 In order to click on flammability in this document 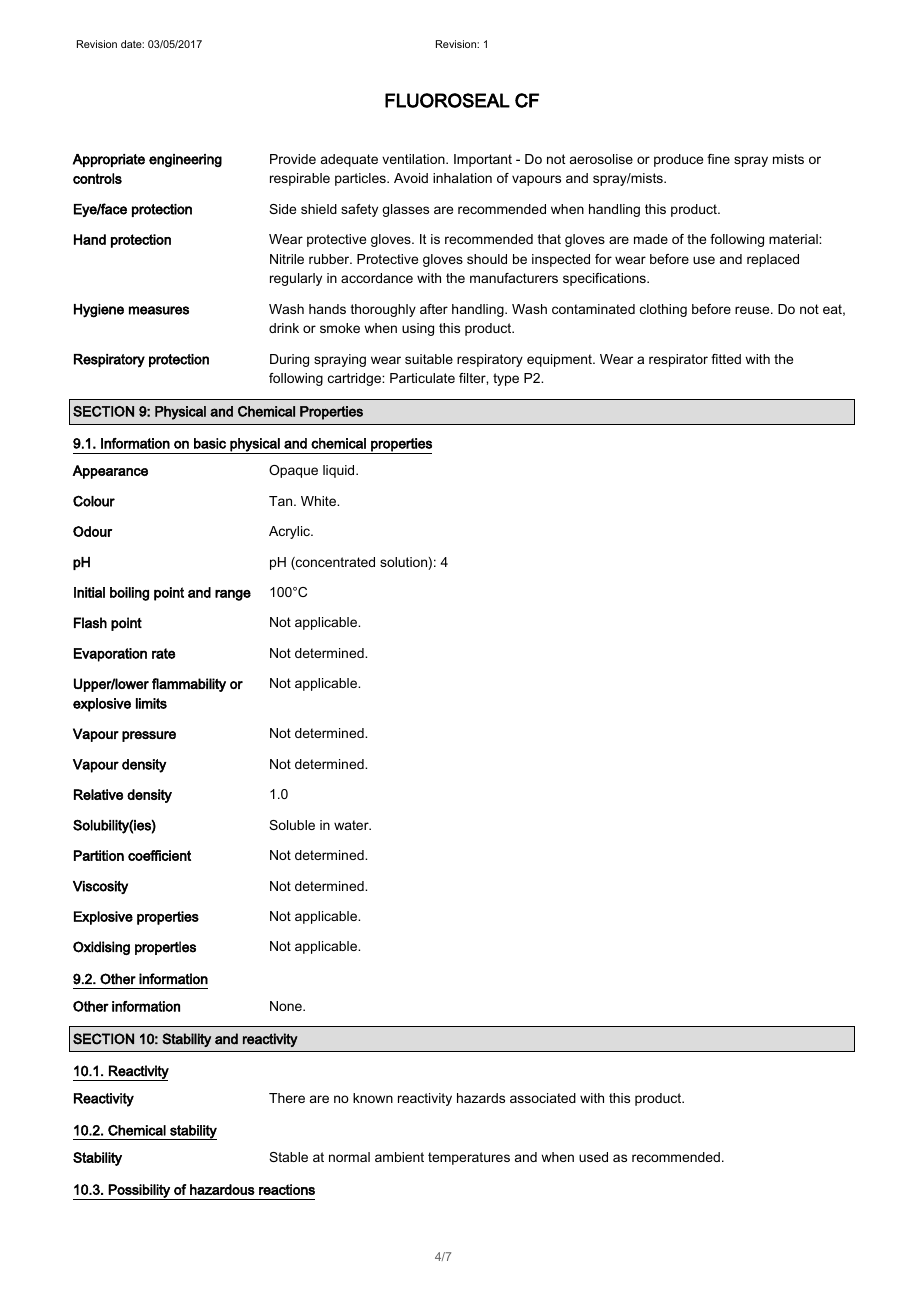, I will do `click(189, 685)`.
